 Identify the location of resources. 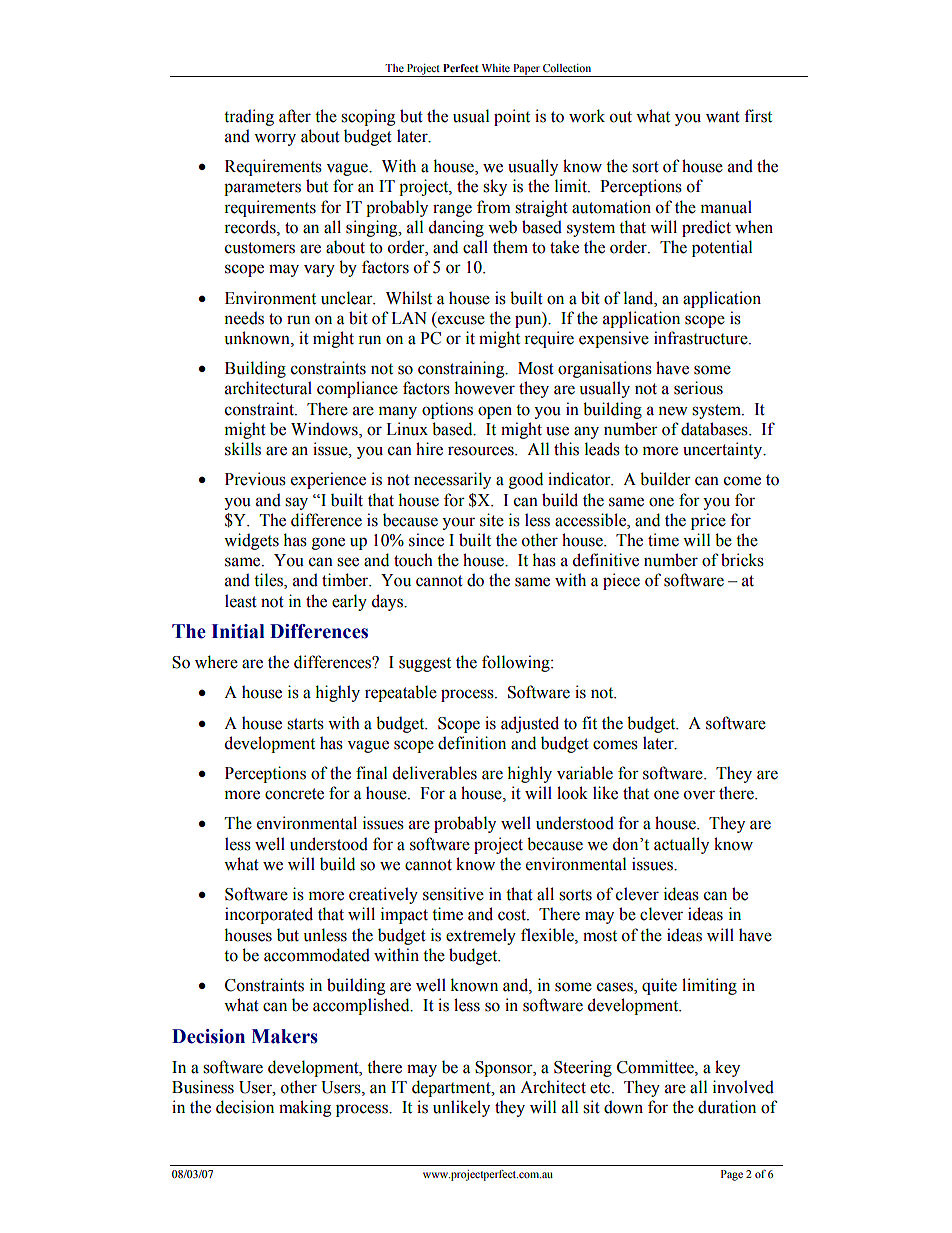
(482, 451).
